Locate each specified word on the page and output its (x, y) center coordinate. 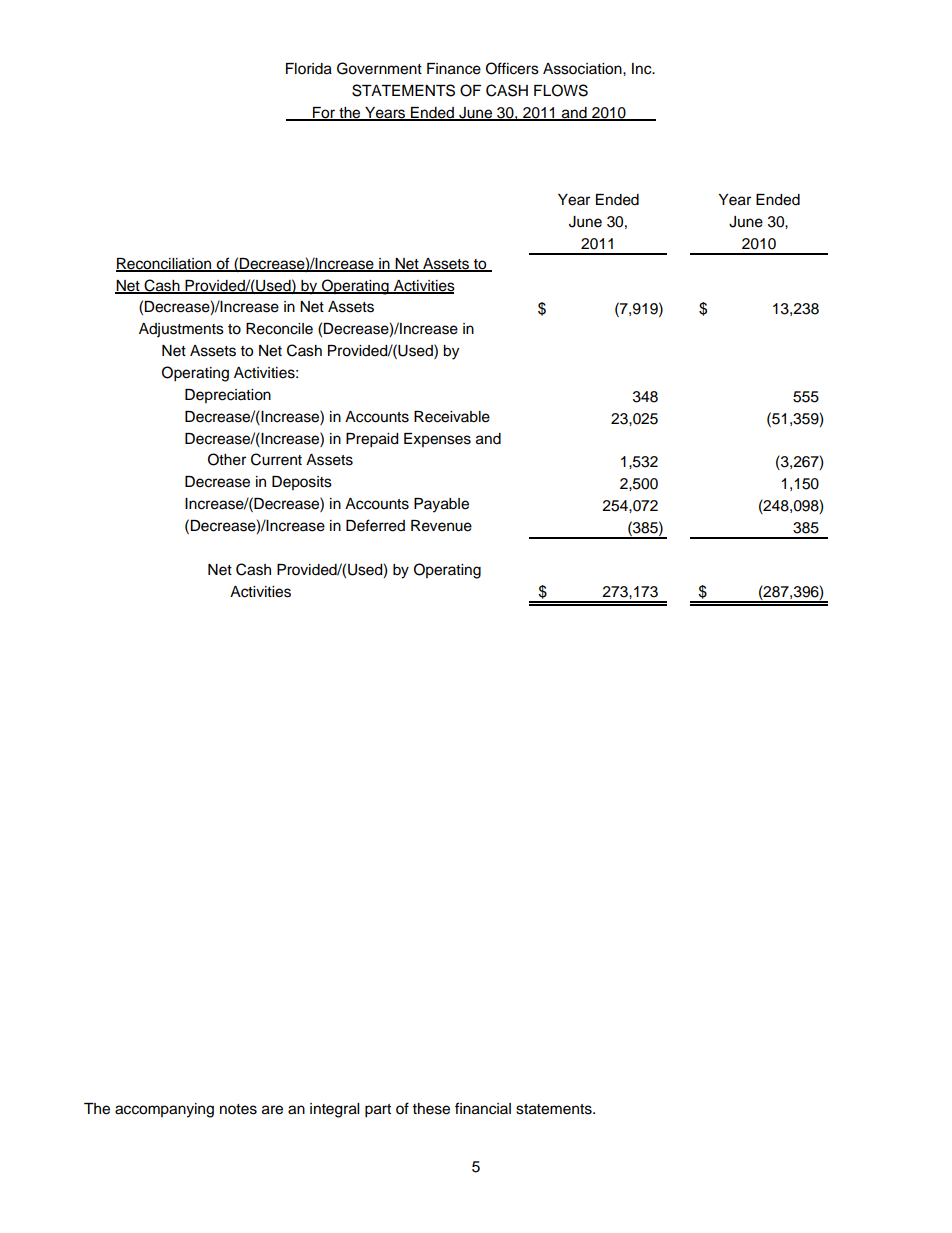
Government (379, 68)
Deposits (302, 483)
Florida (309, 69)
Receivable (452, 417)
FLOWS (561, 90)
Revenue (441, 526)
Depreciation (228, 396)
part (378, 1111)
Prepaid (372, 440)
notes (238, 1109)
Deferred (375, 525)
